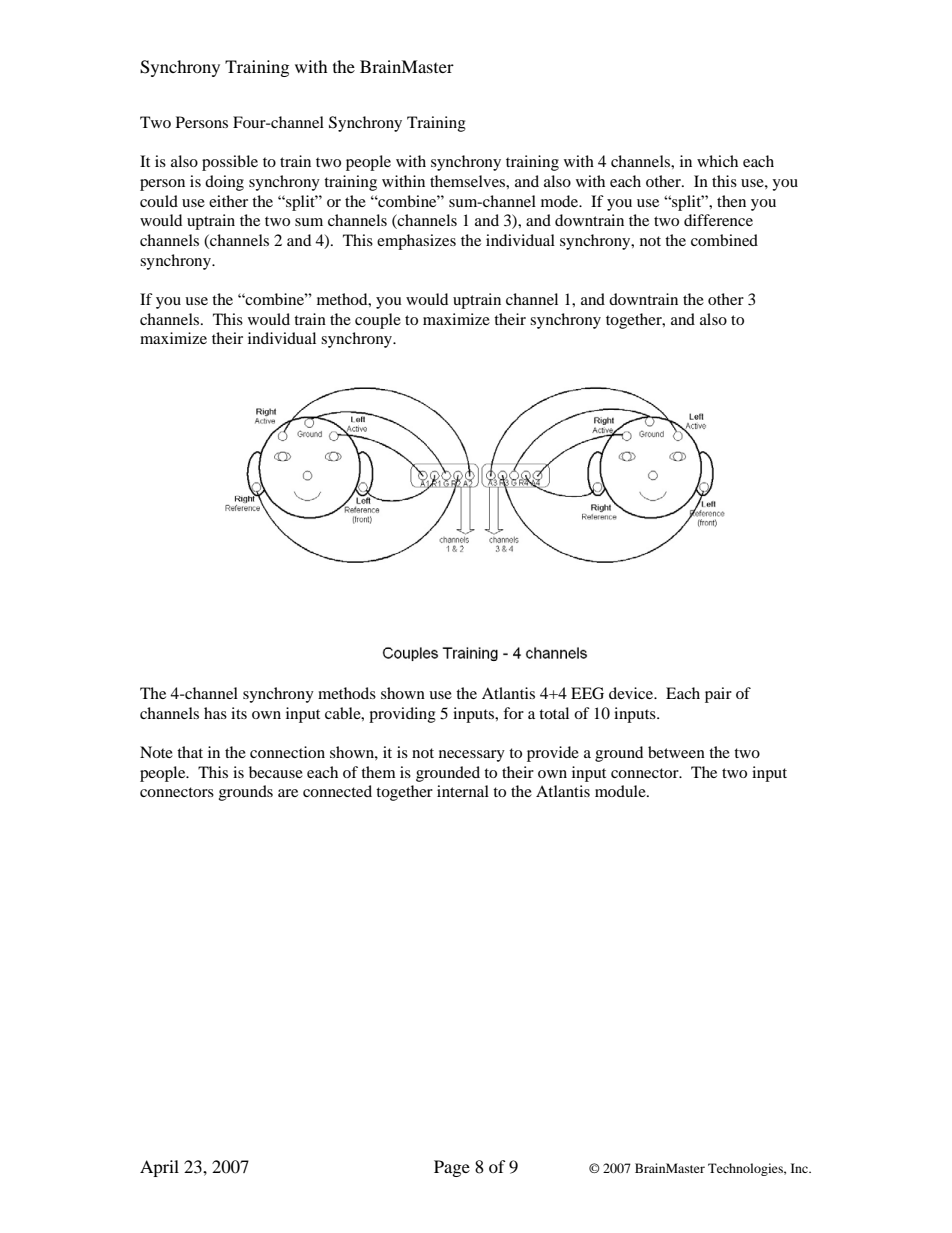  Describe the element at coordinates (159, 1168) in the document. I see `April` at that location.
